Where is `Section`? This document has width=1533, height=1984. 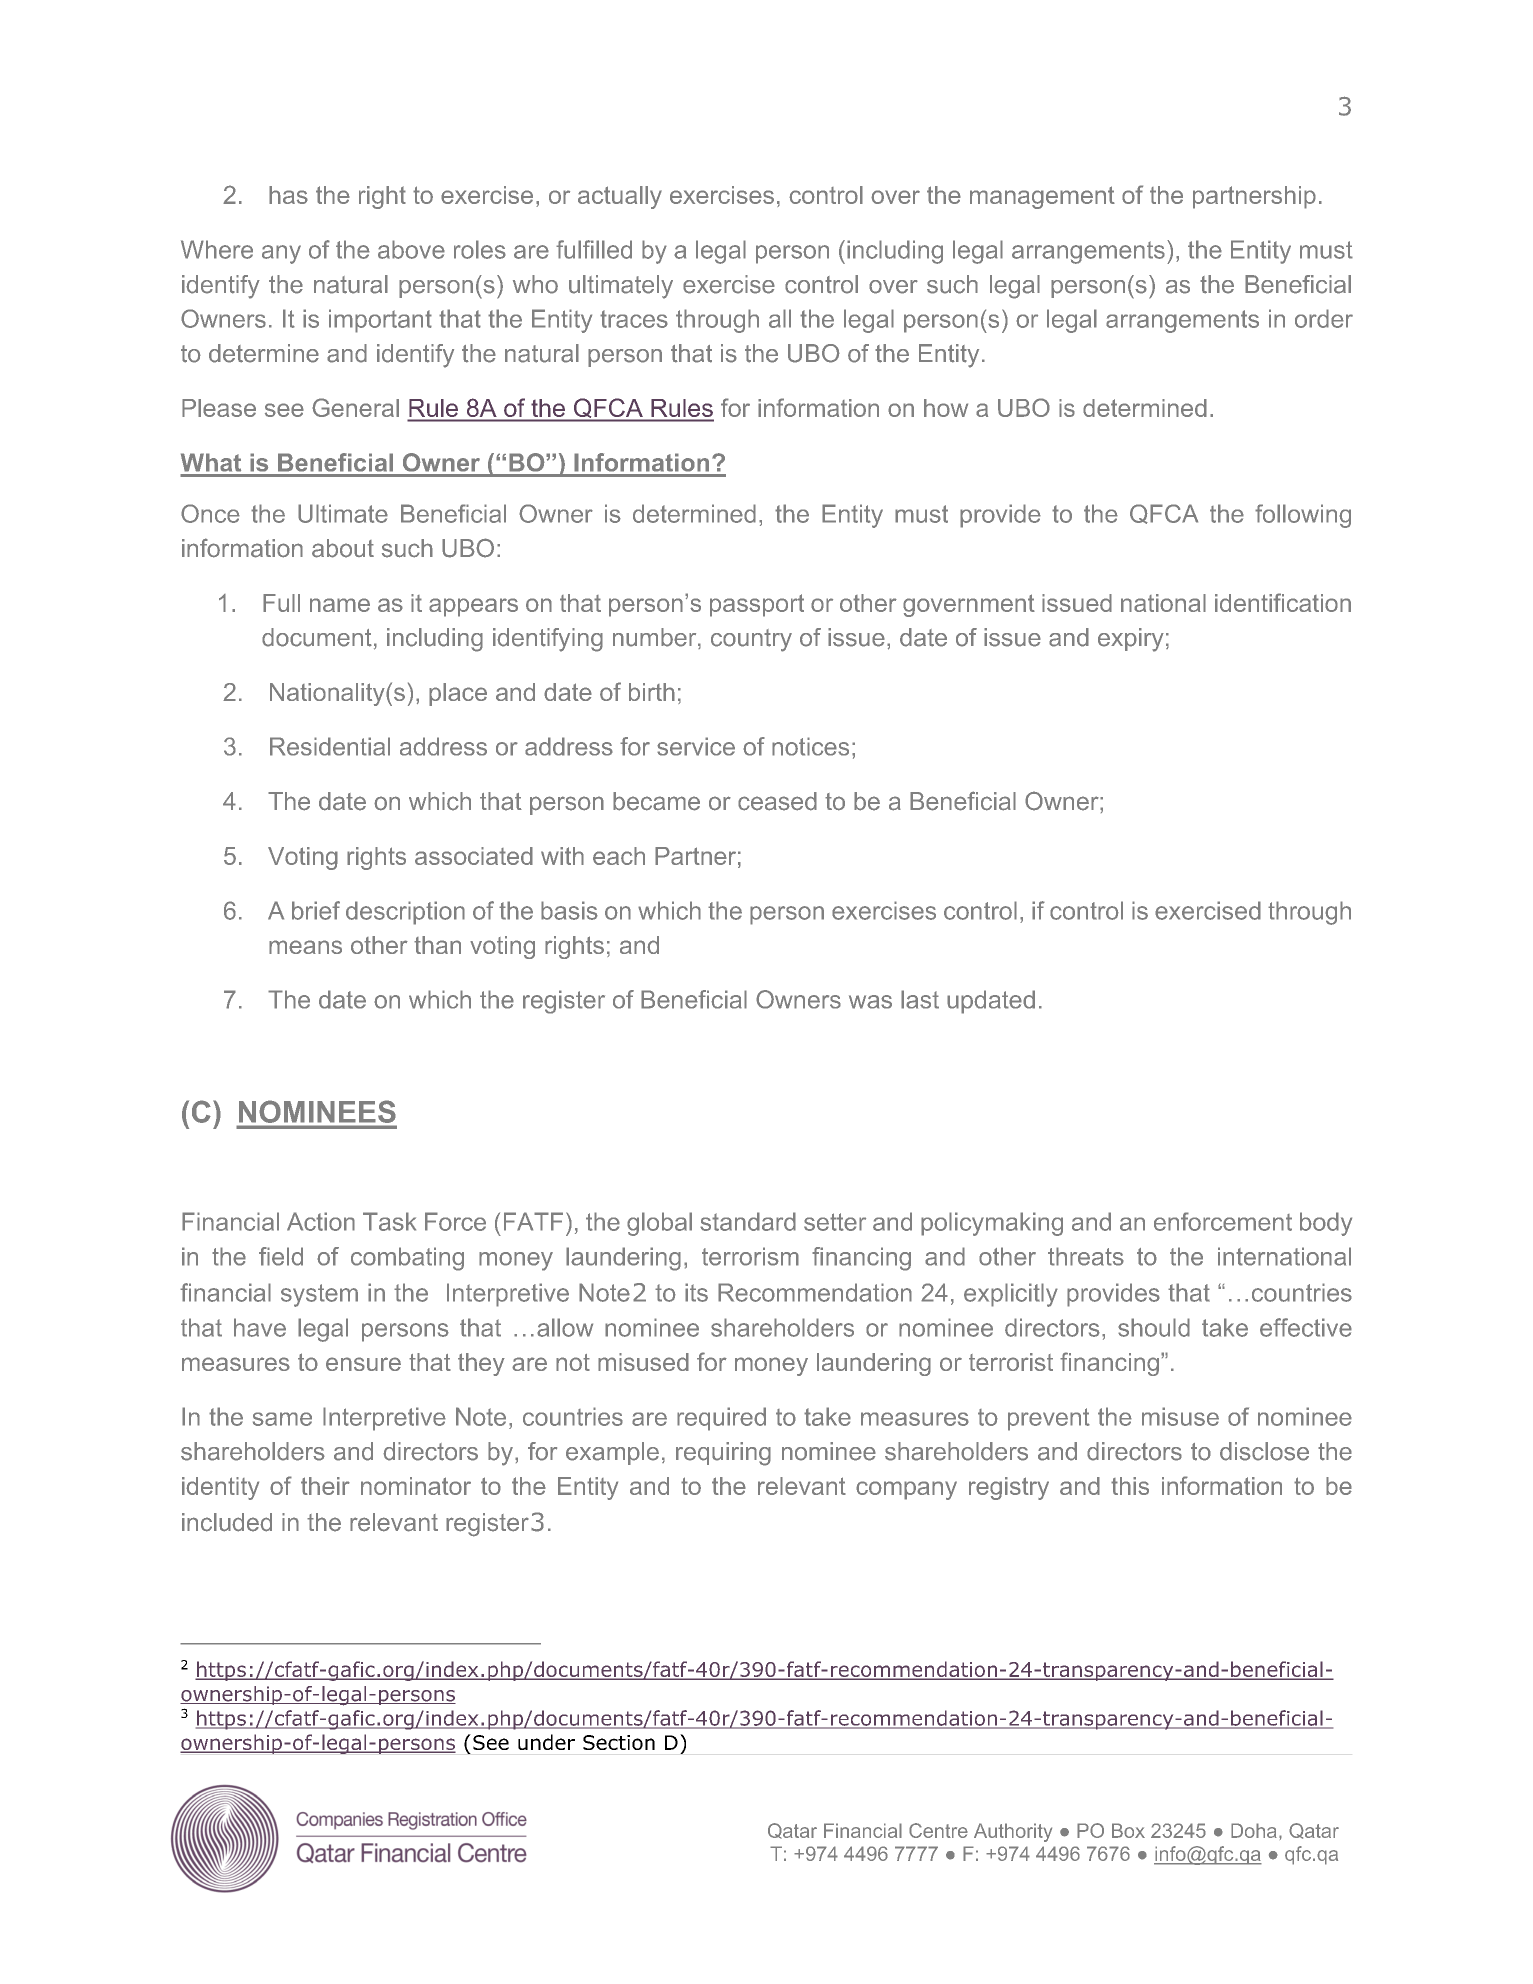 Section is located at coordinates (619, 1742).
